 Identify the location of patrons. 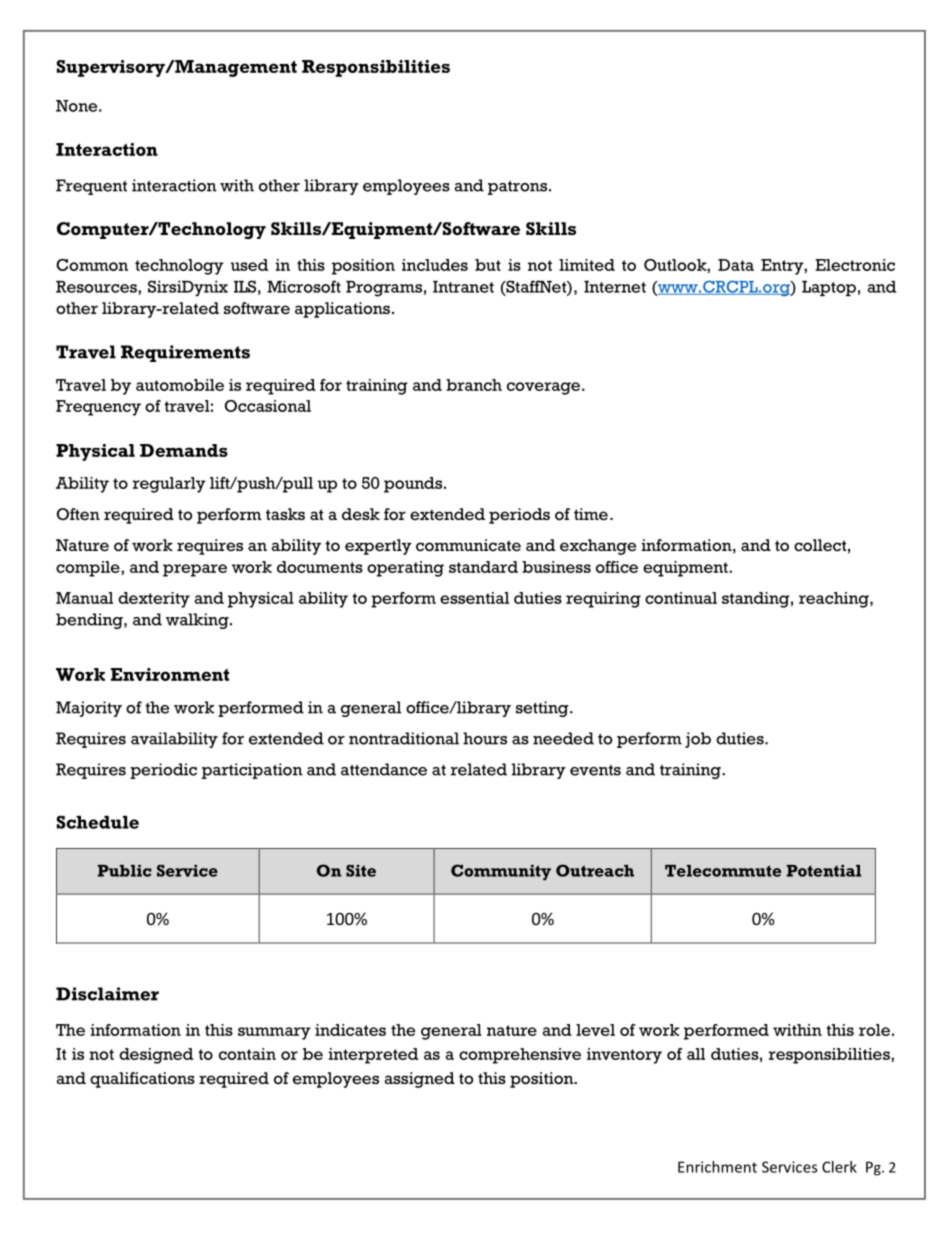
(517, 188).
